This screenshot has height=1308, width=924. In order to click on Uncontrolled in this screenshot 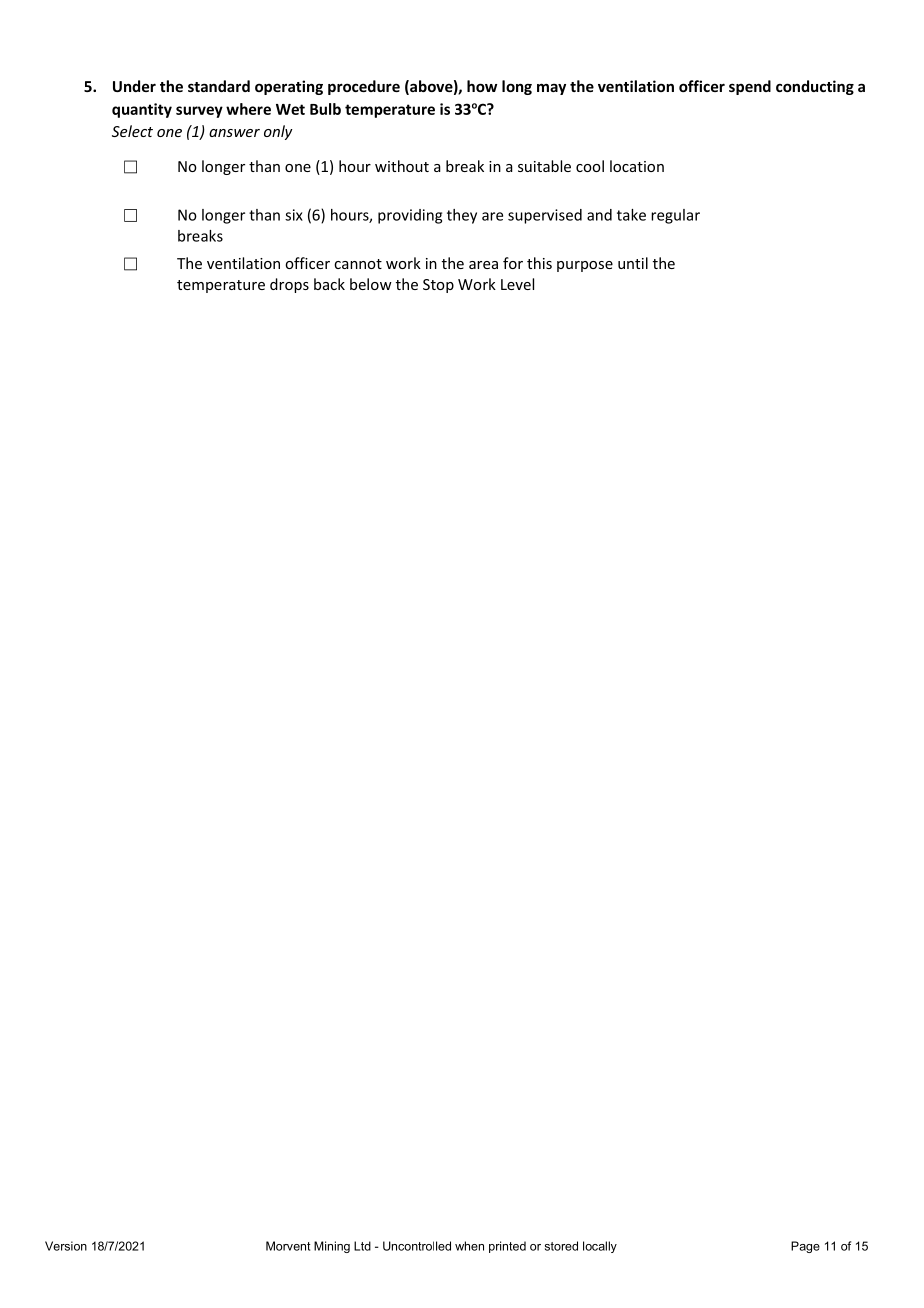, I will do `click(417, 1246)`.
